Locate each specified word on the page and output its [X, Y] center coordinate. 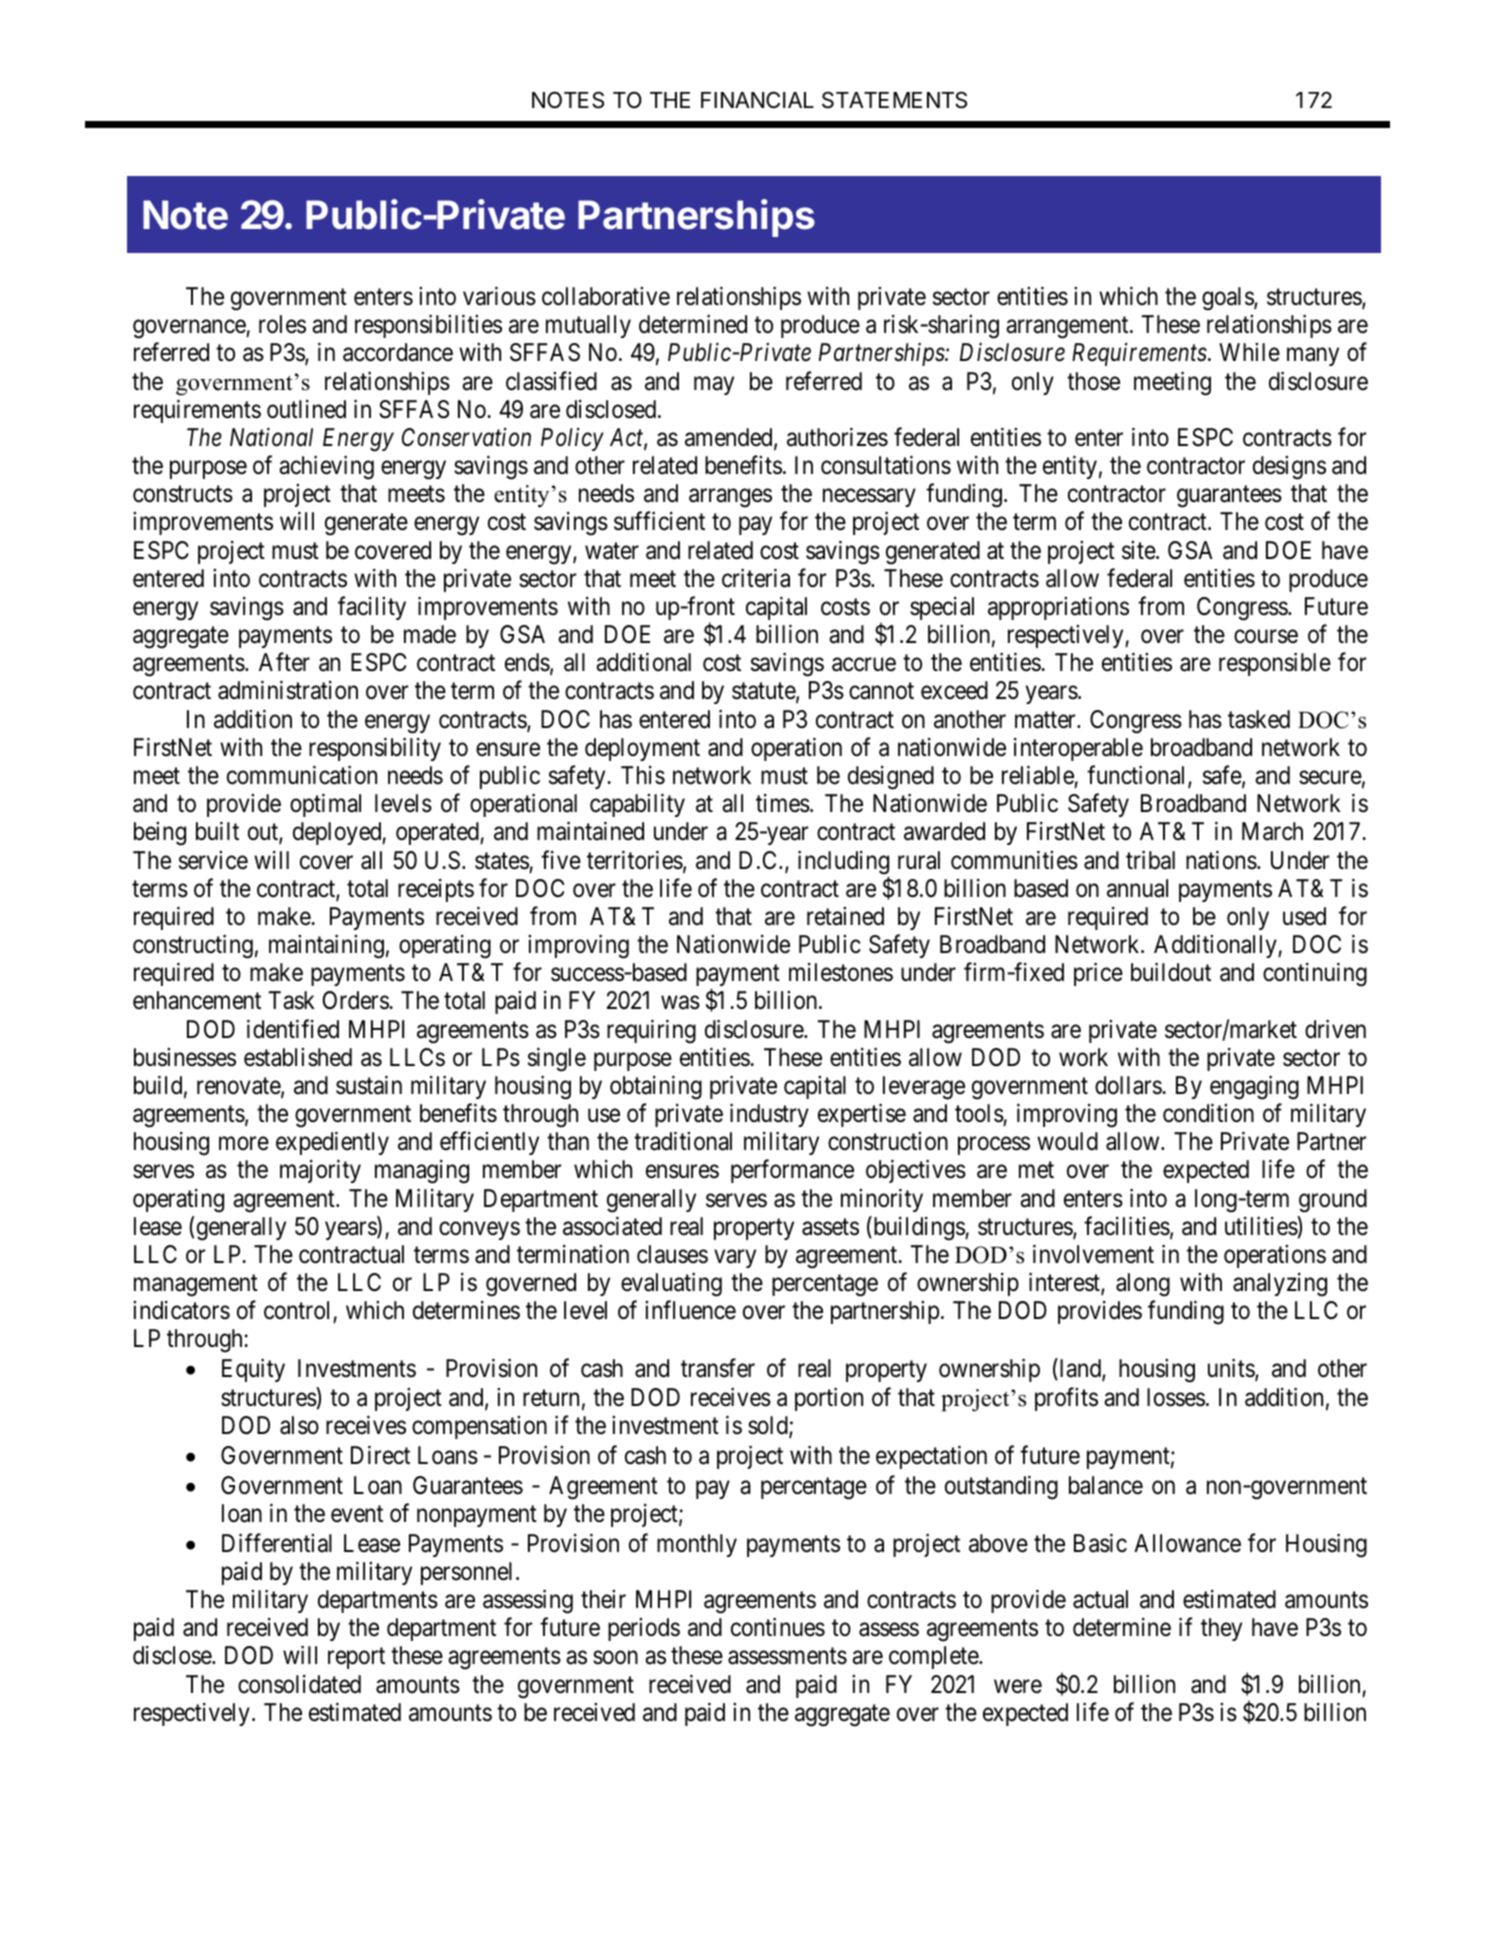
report [356, 1658]
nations [1221, 860]
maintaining [326, 946]
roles [282, 324]
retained [845, 916]
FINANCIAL [757, 99]
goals [1228, 299]
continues [778, 1627]
